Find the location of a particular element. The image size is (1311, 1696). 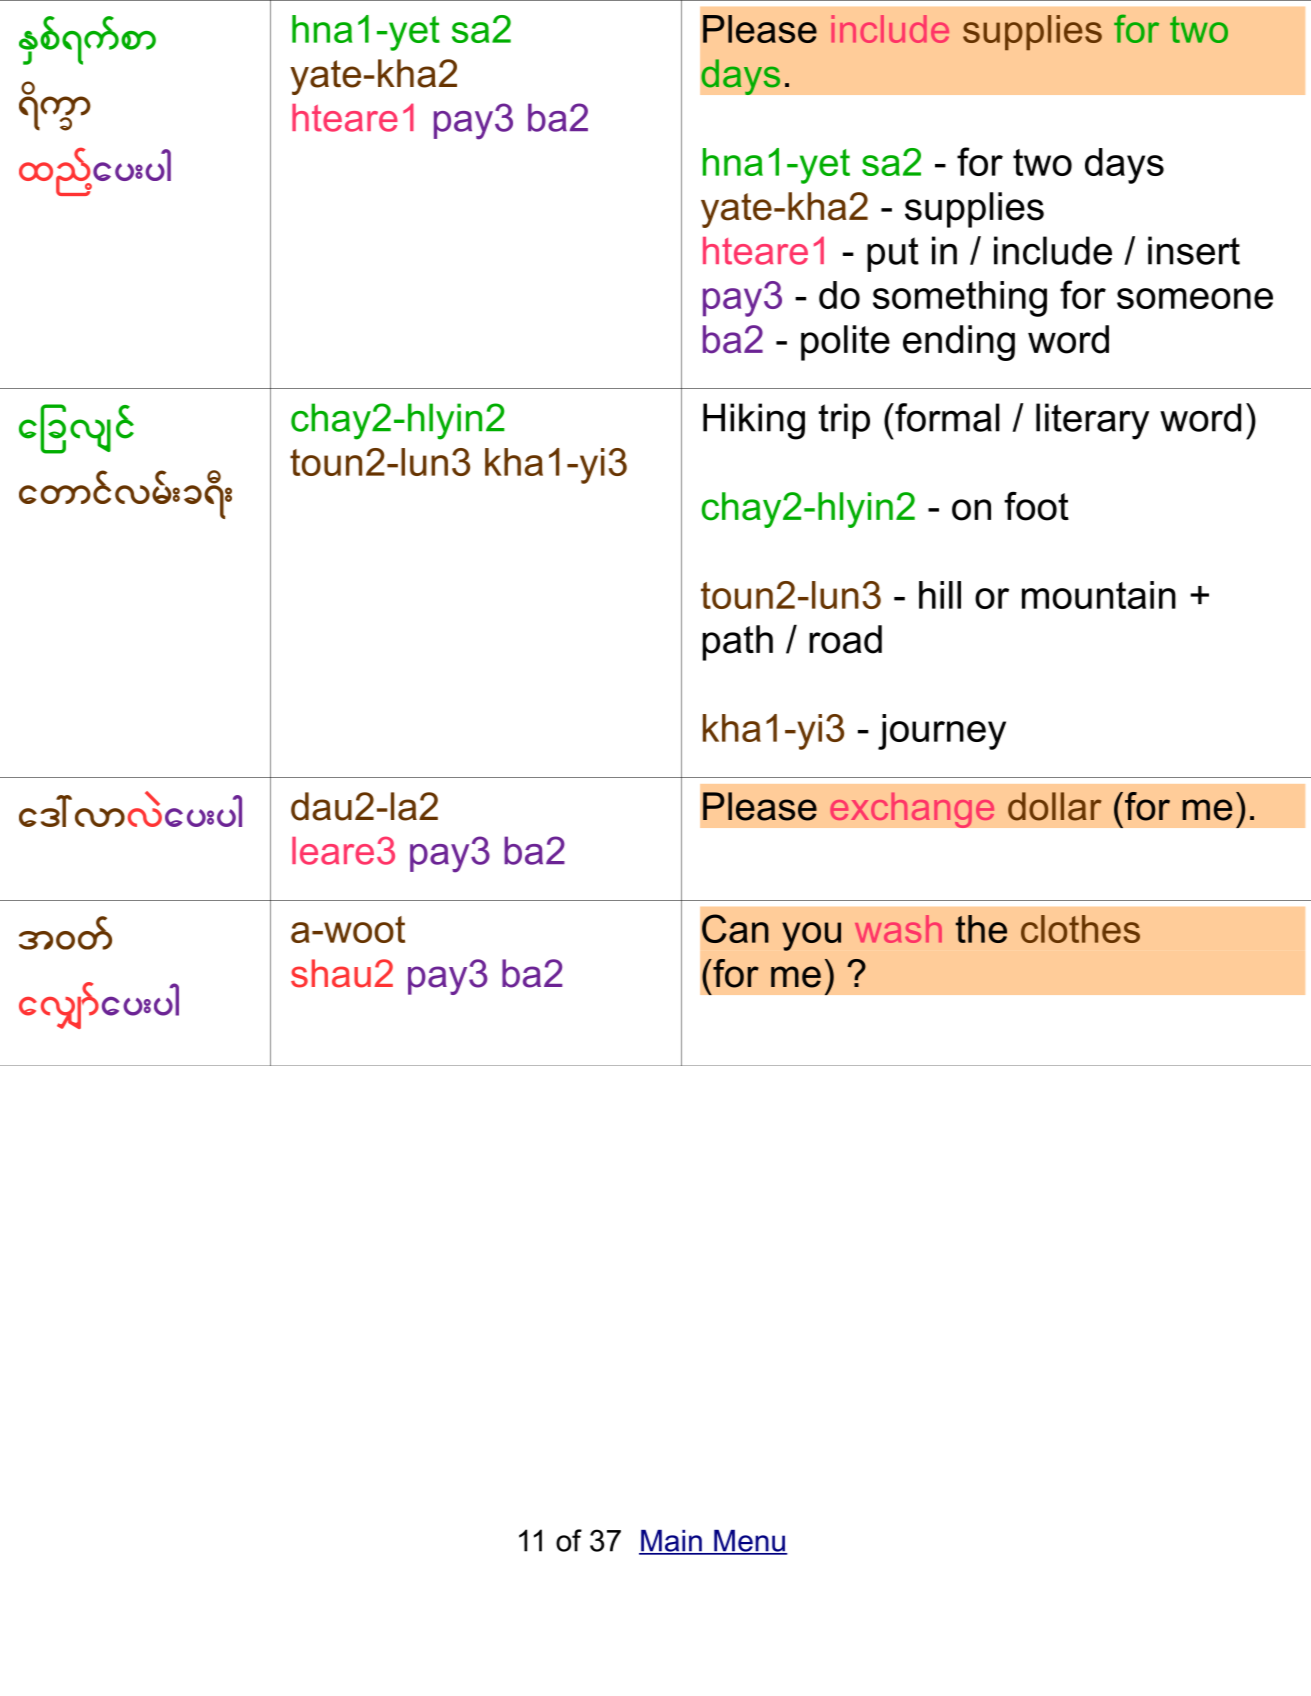

someone is located at coordinates (1195, 298).
